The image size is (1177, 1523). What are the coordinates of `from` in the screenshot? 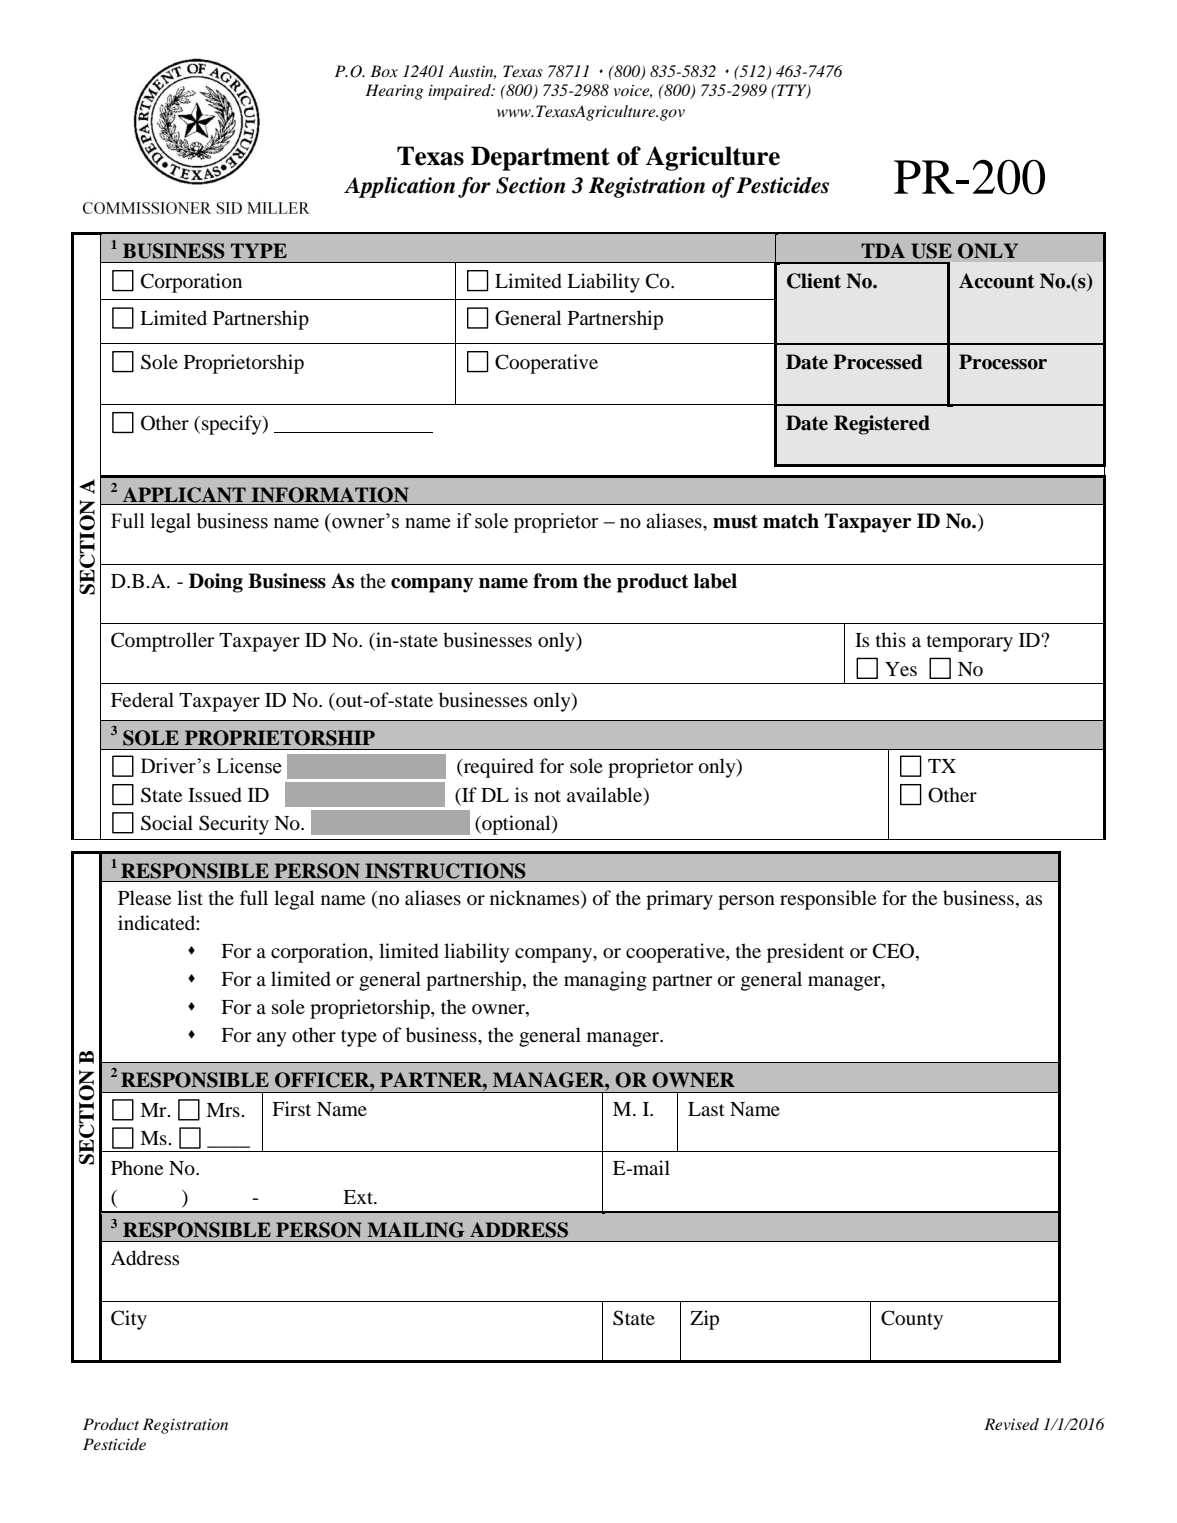 It's located at (555, 581).
